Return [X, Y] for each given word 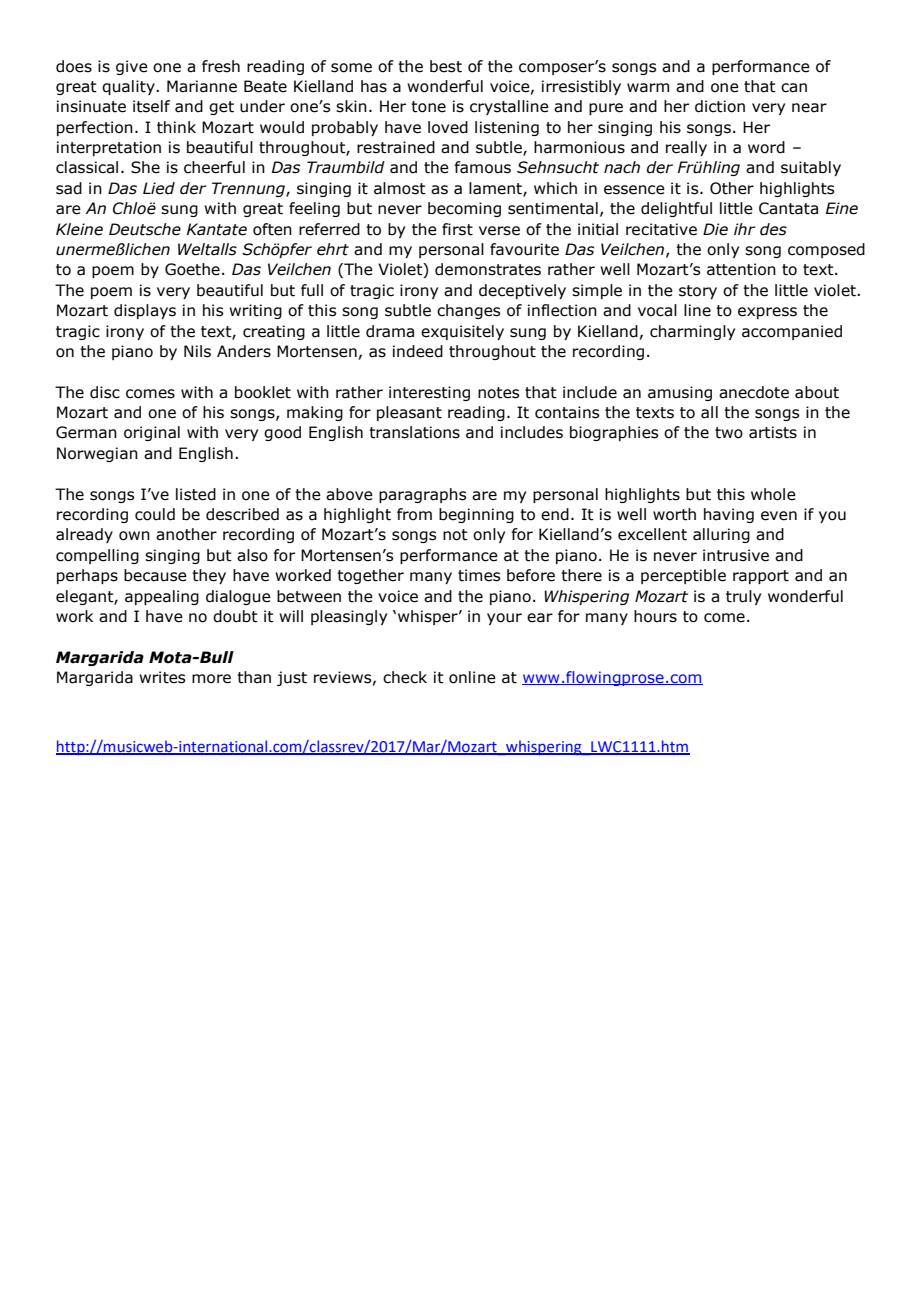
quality [129, 87]
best [446, 66]
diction [720, 106]
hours [655, 616]
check [405, 677]
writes [162, 677]
